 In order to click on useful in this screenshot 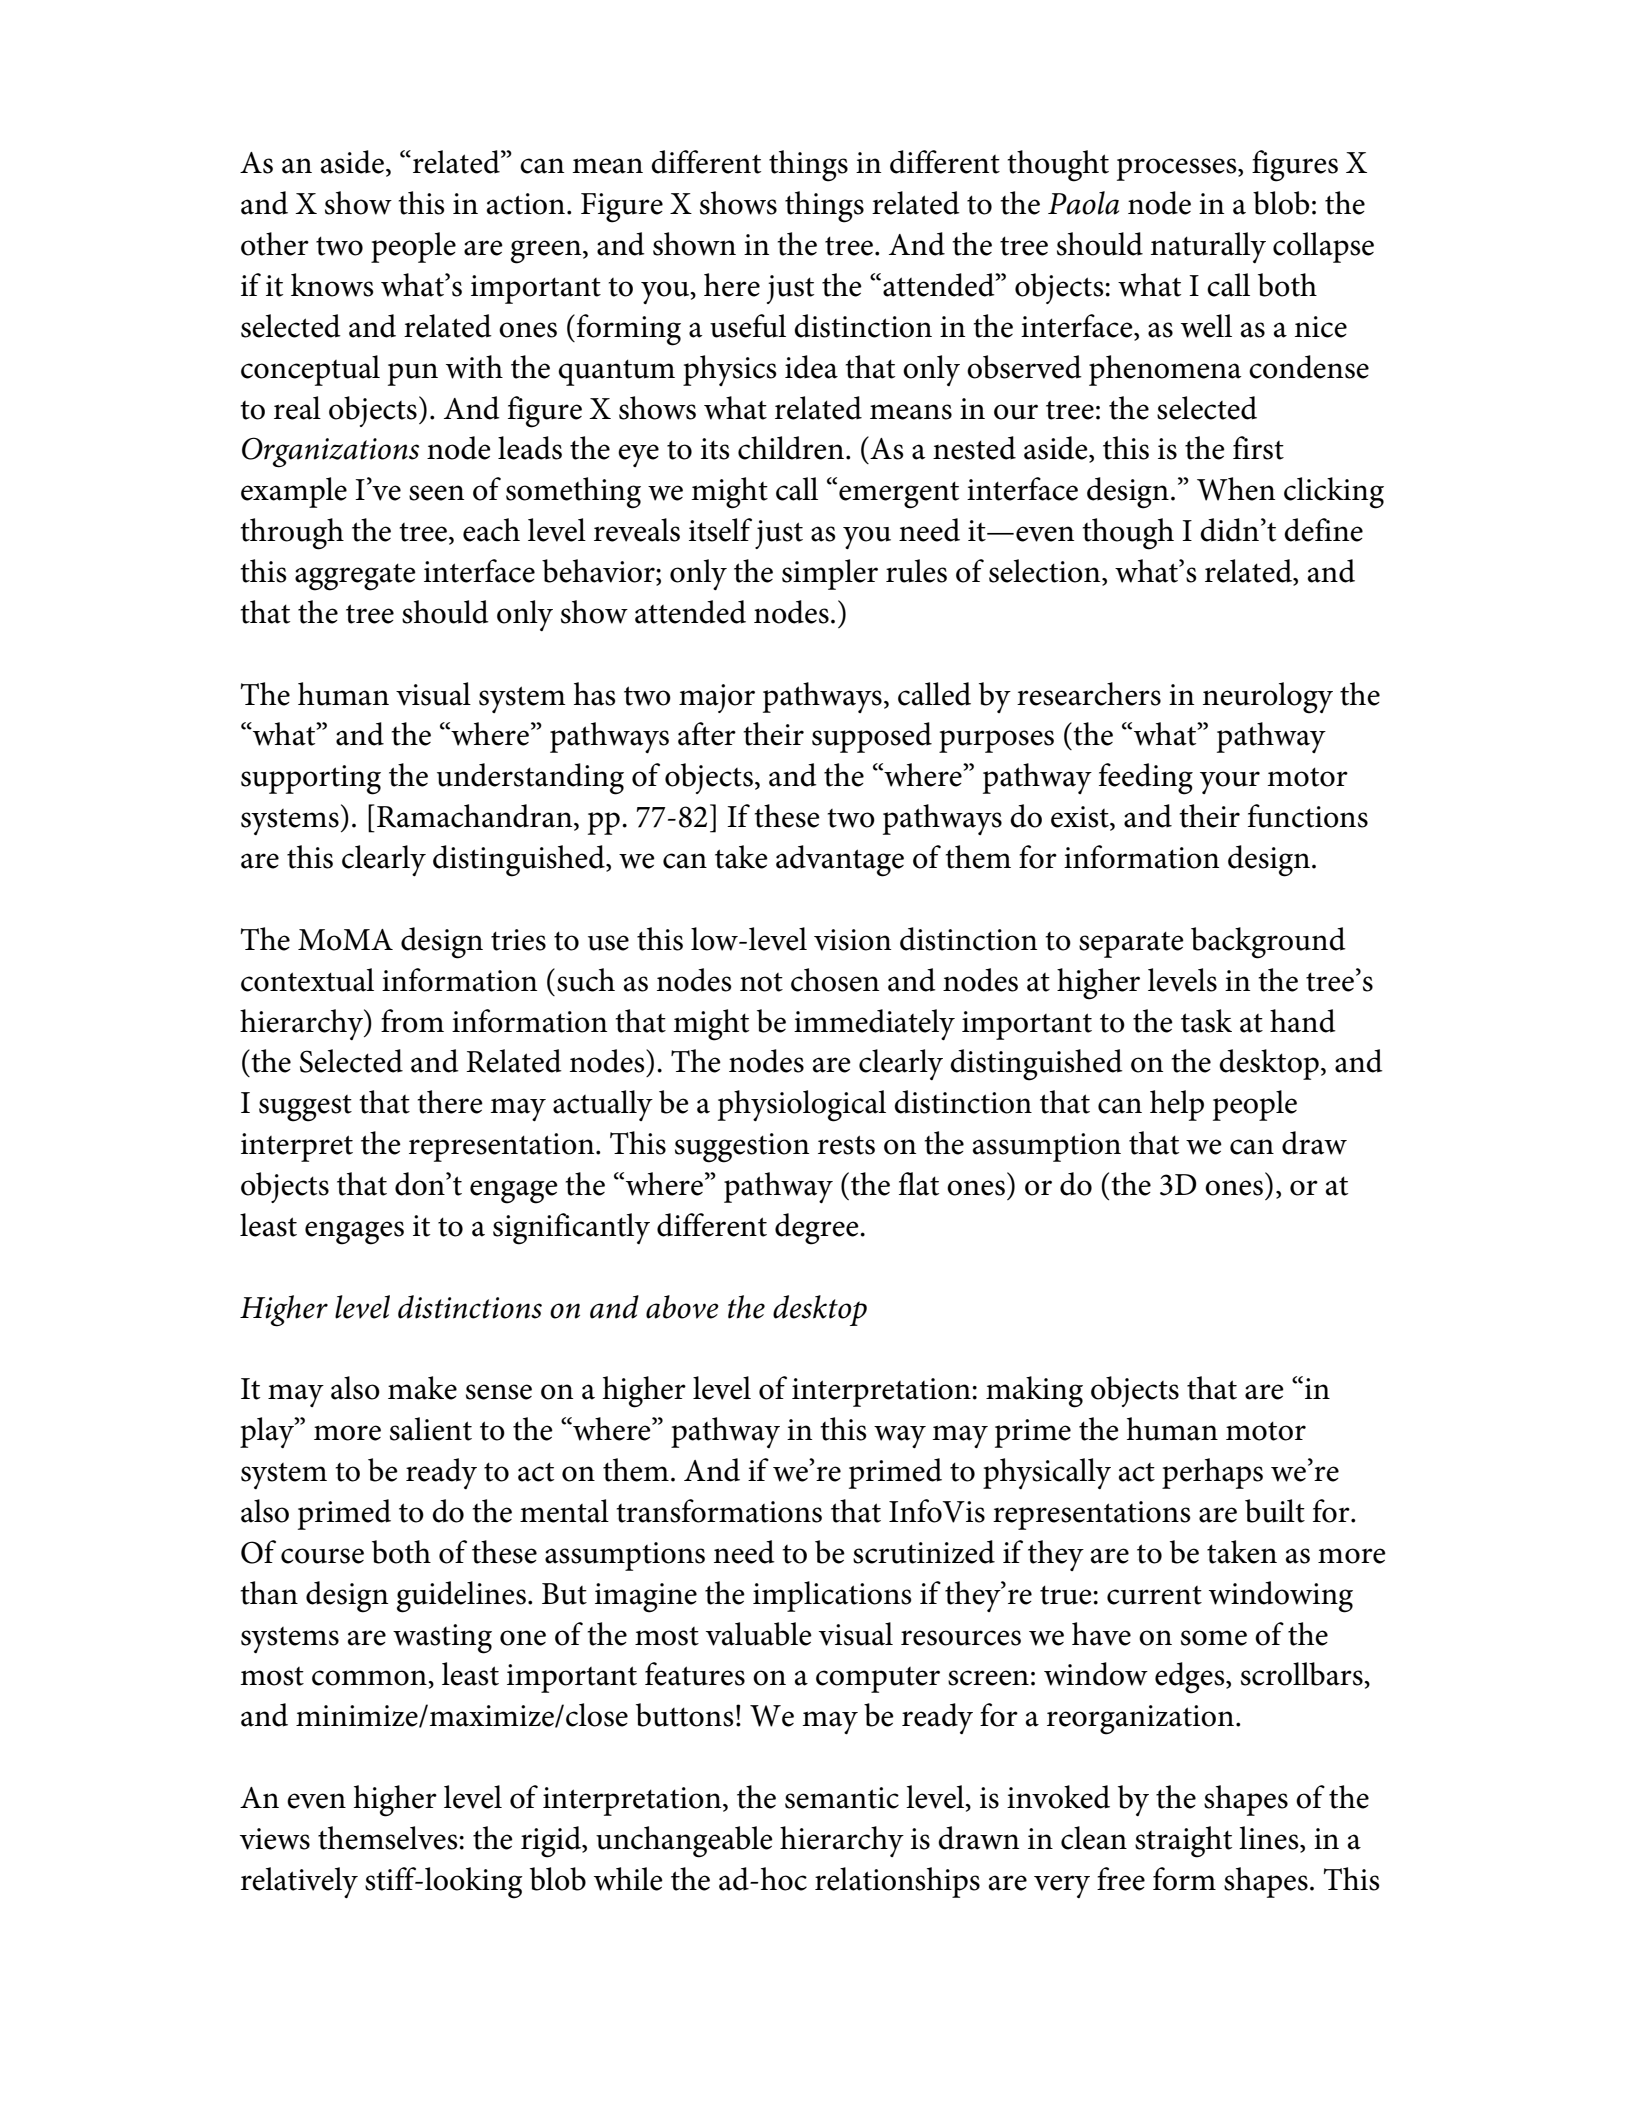, I will do `click(748, 326)`.
